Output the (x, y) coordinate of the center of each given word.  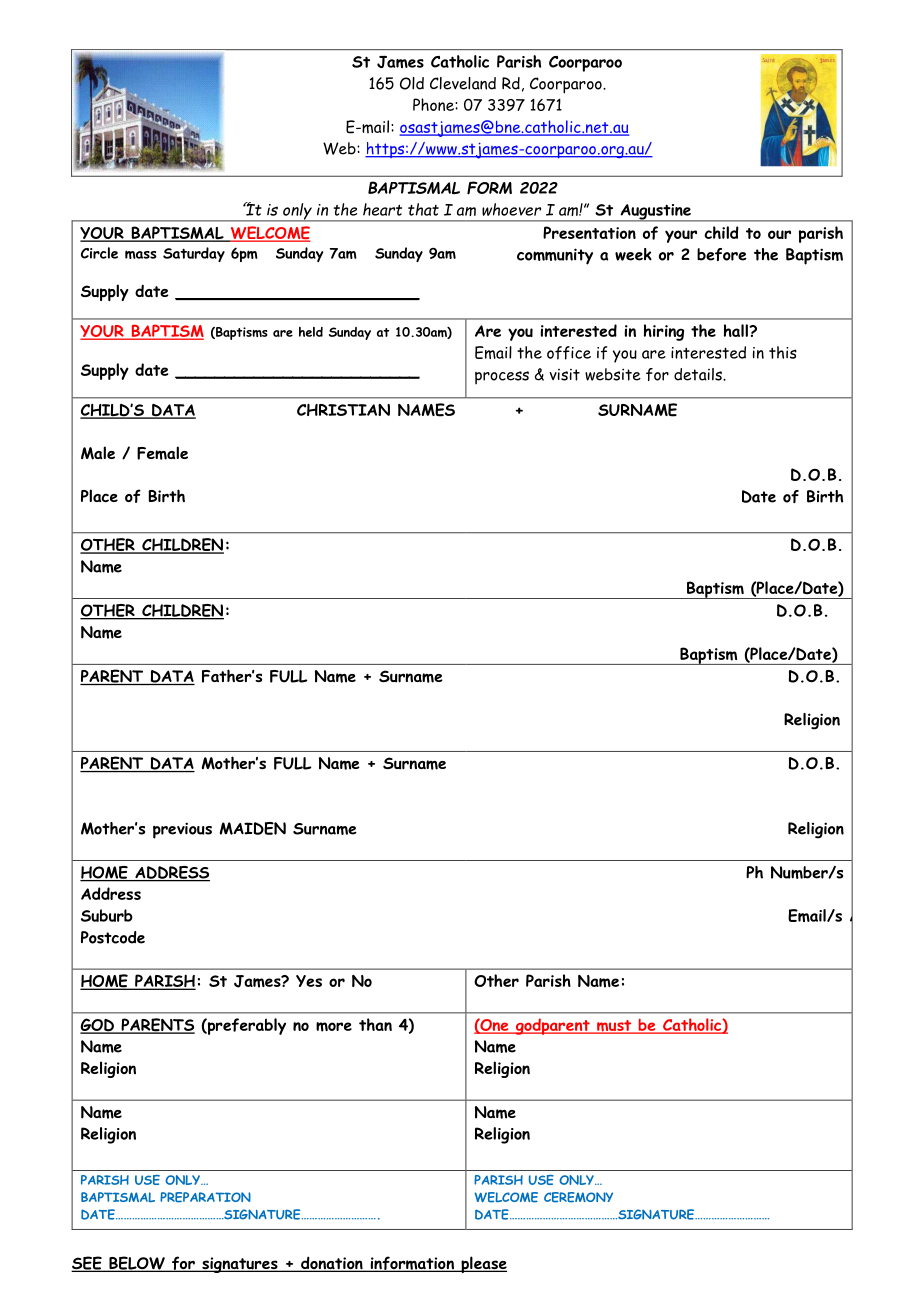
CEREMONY (578, 1197)
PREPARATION (205, 1197)
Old (412, 83)
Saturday (194, 254)
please (483, 1264)
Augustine (655, 213)
